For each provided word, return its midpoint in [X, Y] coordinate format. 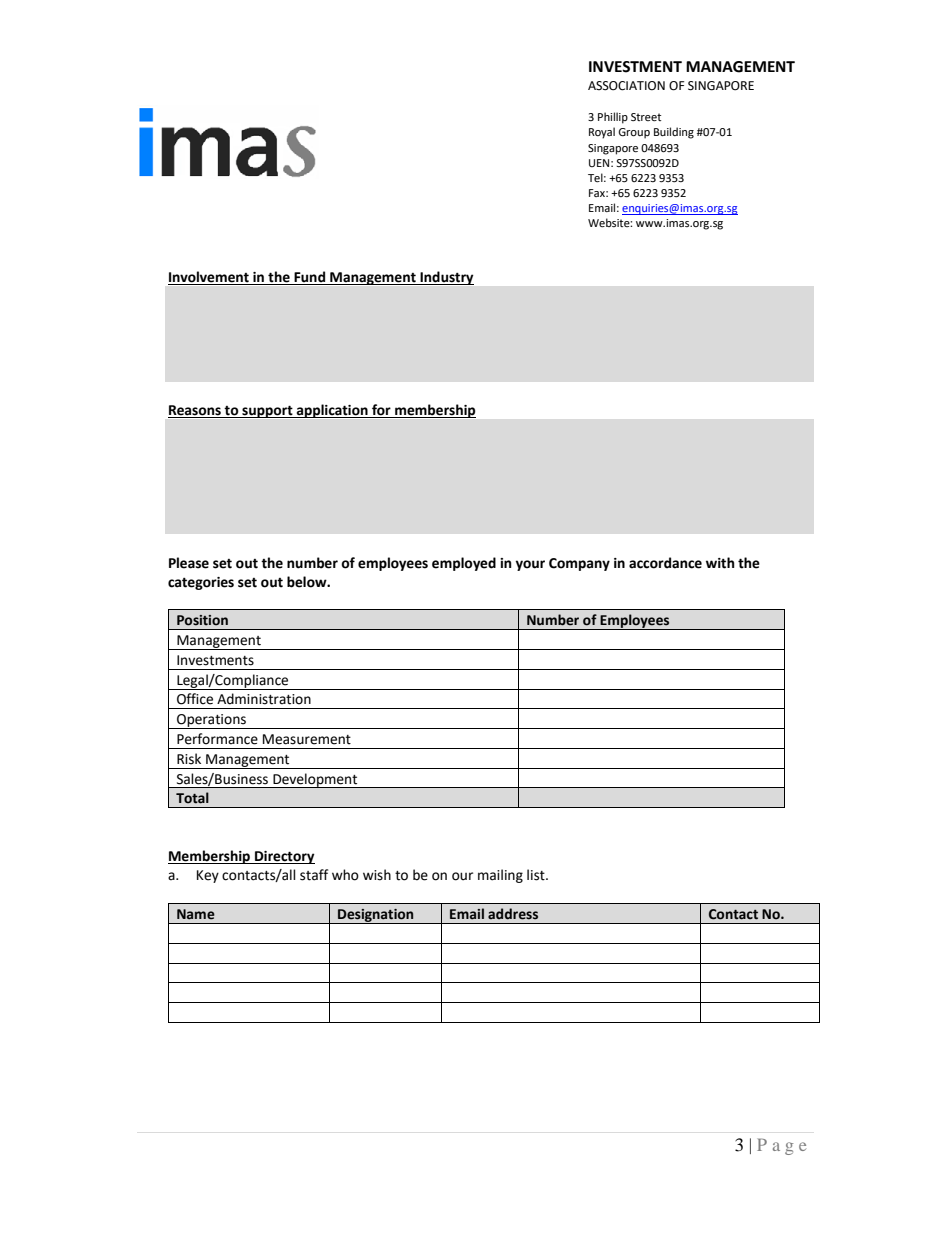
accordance [665, 563]
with [720, 563]
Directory [284, 857]
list [537, 875]
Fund [310, 278]
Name [196, 914]
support [267, 412]
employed [464, 564]
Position [202, 620]
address [513, 914]
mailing [500, 876]
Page [781, 1146]
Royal [602, 133]
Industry [446, 278]
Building [674, 133]
